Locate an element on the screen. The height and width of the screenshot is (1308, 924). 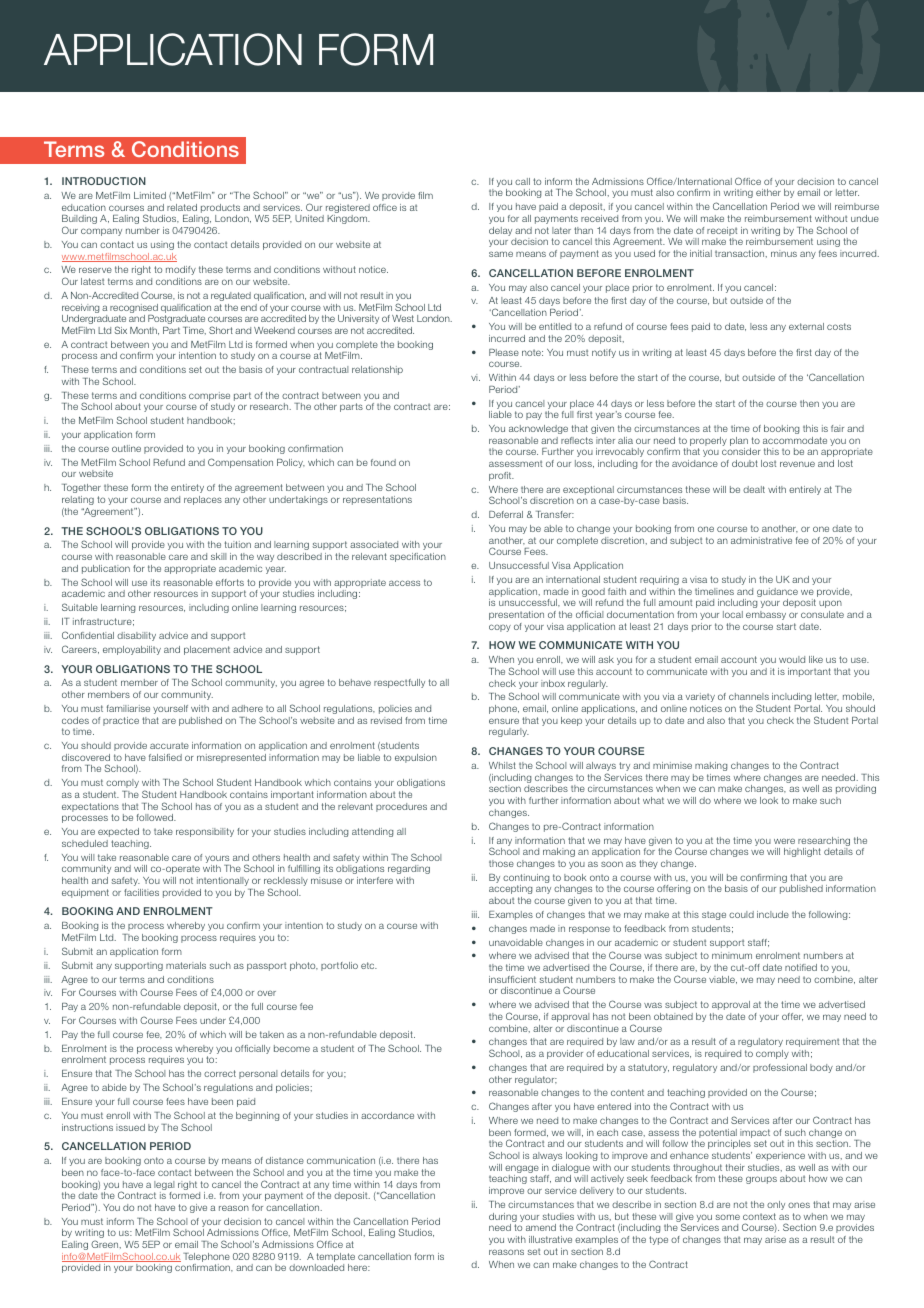
amend is located at coordinates (541, 1227).
